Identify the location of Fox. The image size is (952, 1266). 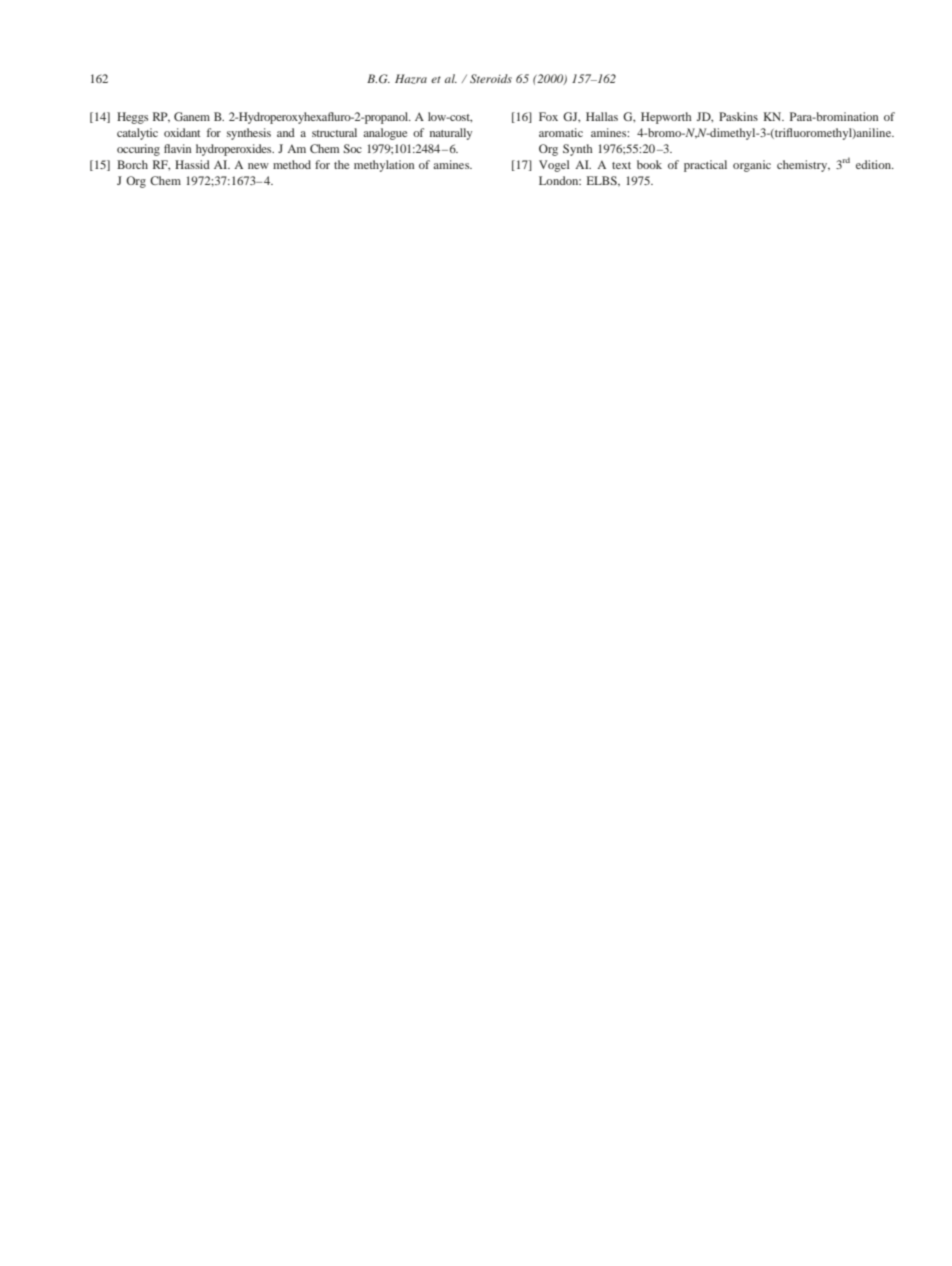
(548, 116).
